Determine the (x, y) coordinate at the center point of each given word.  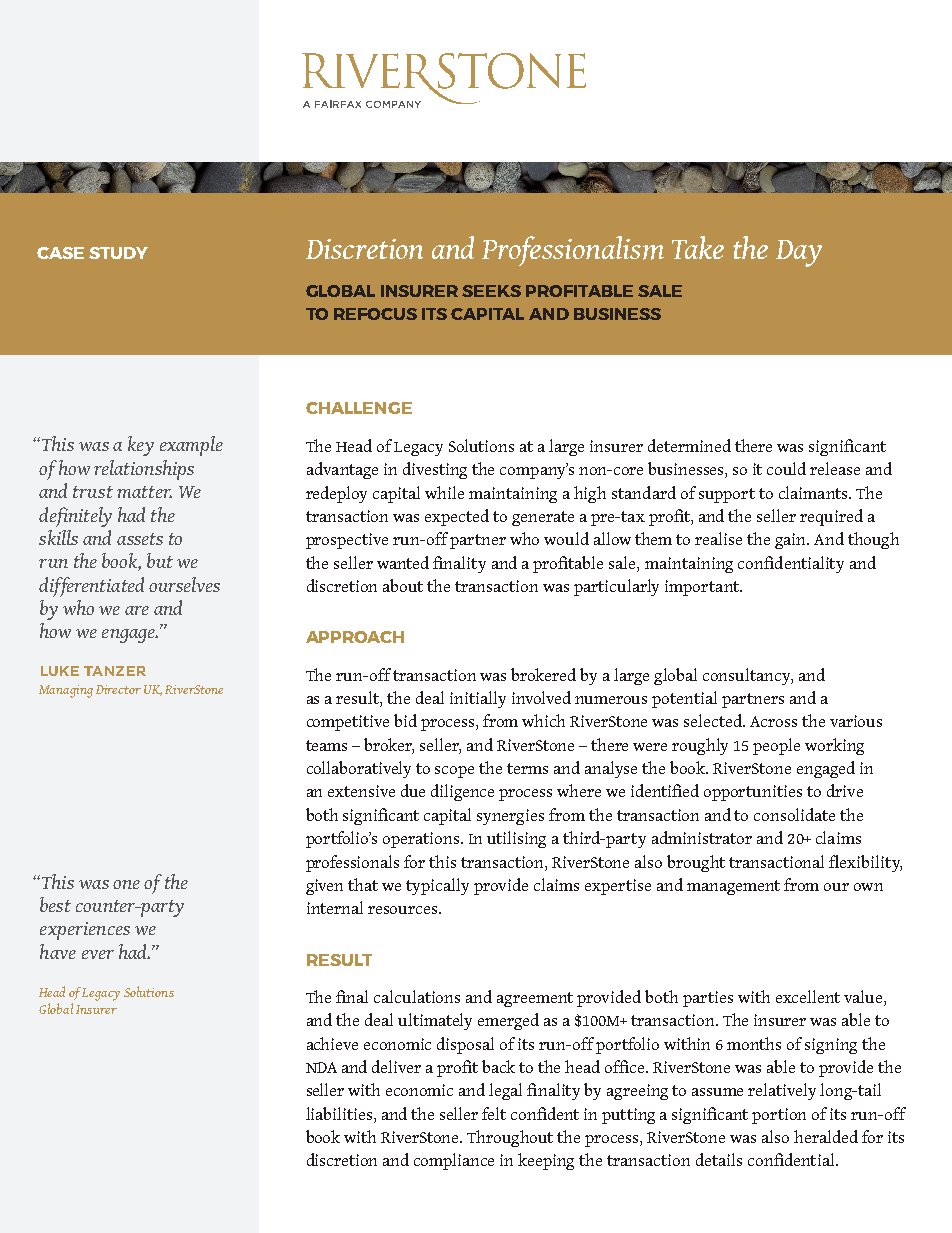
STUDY (118, 253)
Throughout (510, 1138)
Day (799, 253)
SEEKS (491, 291)
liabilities (340, 1113)
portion (779, 1116)
